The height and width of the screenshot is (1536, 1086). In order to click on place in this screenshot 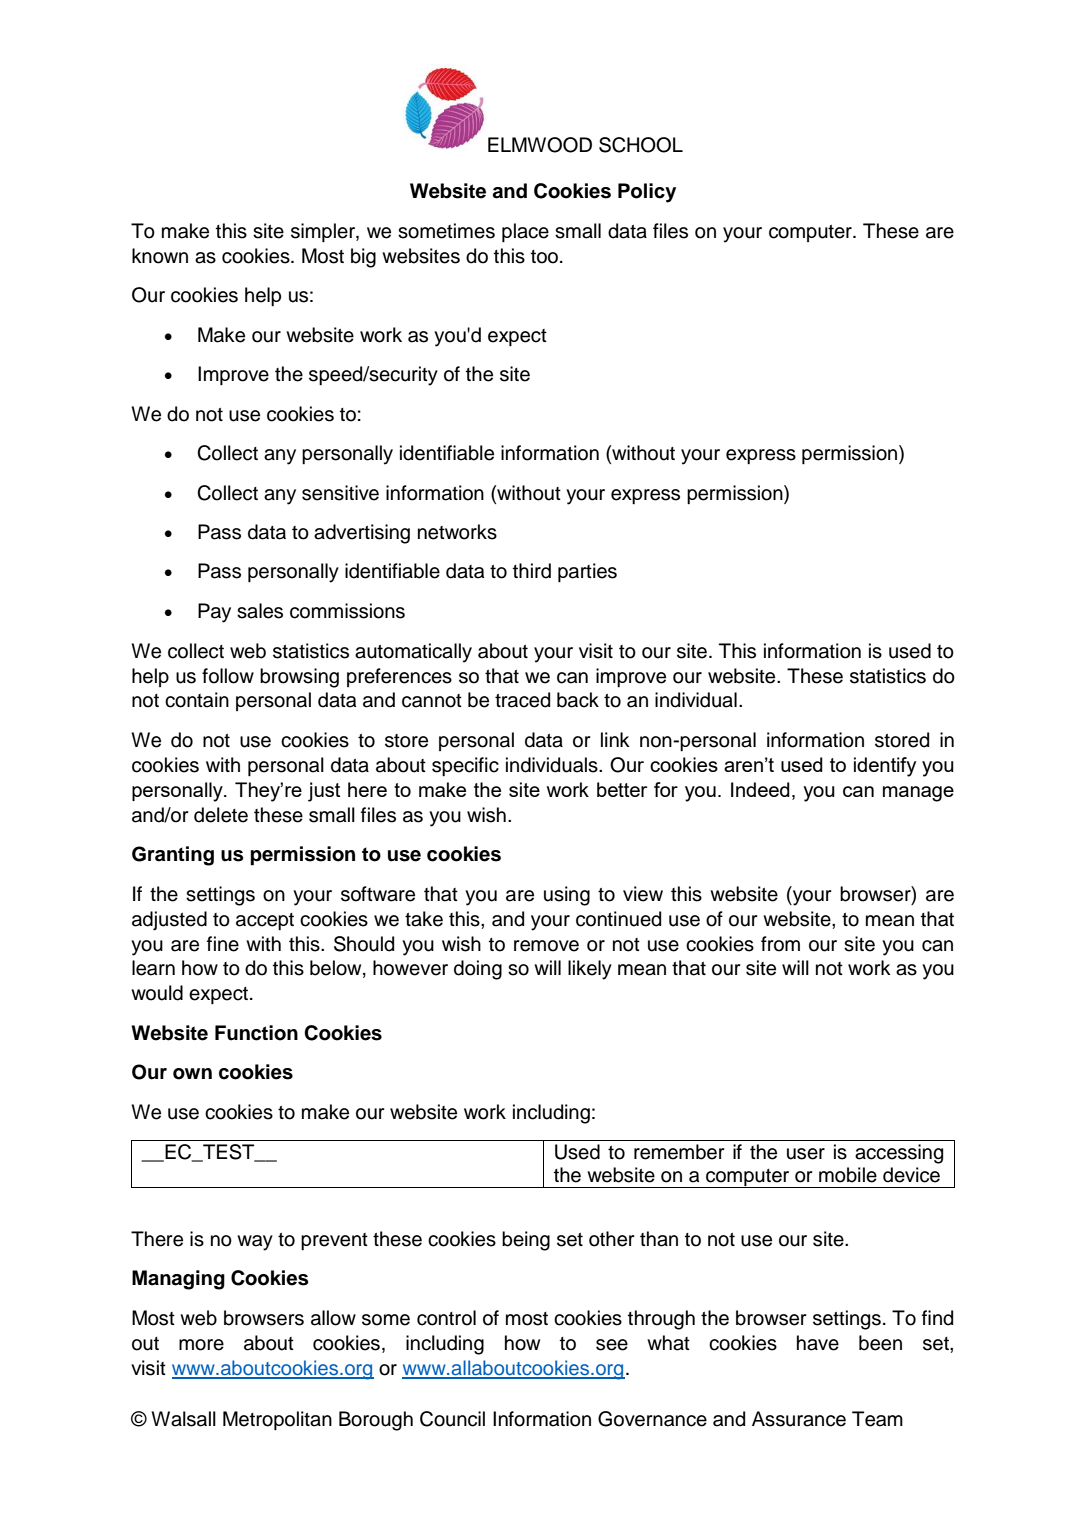, I will do `click(525, 232)`.
